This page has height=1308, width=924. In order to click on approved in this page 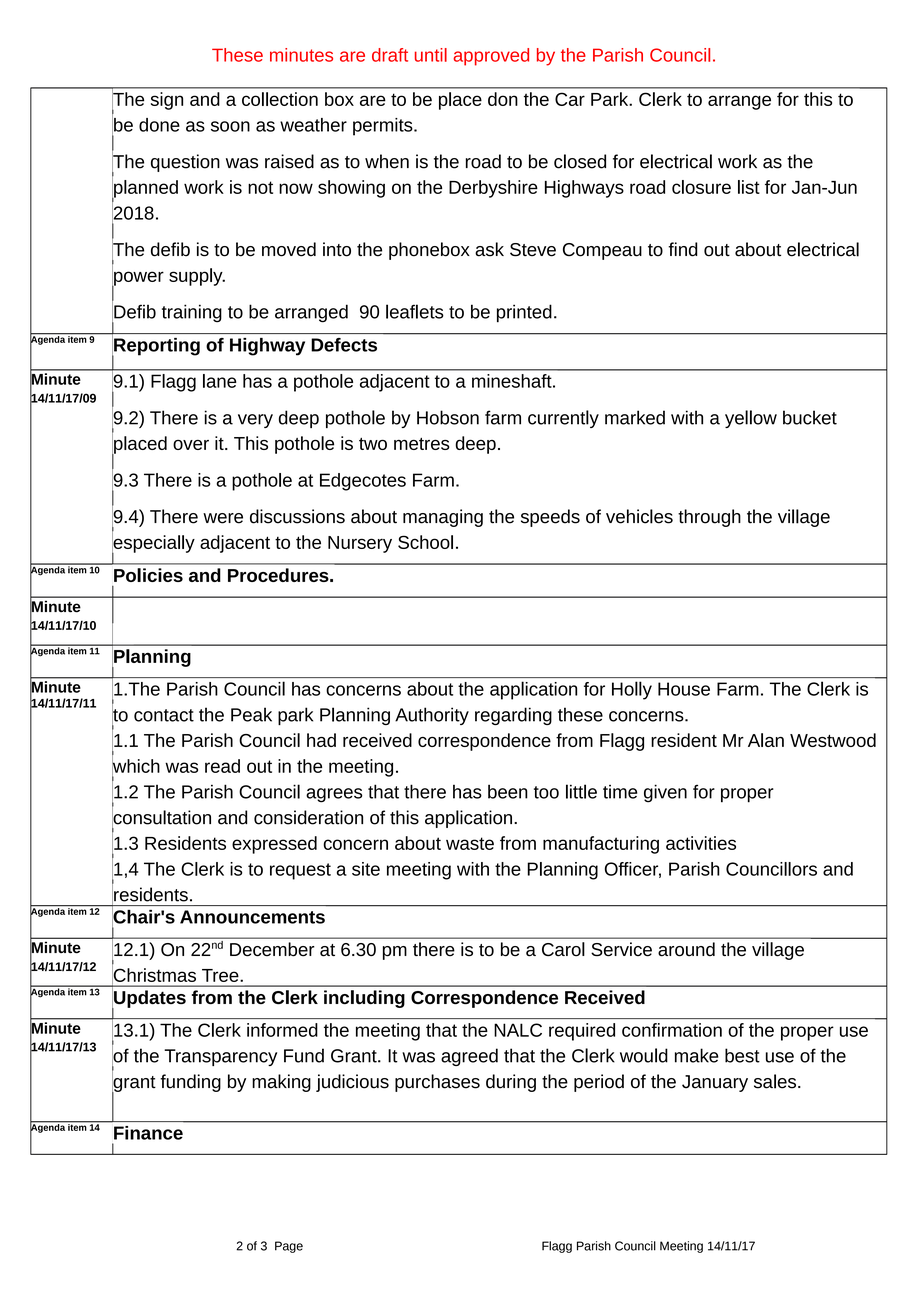, I will do `click(491, 57)`.
